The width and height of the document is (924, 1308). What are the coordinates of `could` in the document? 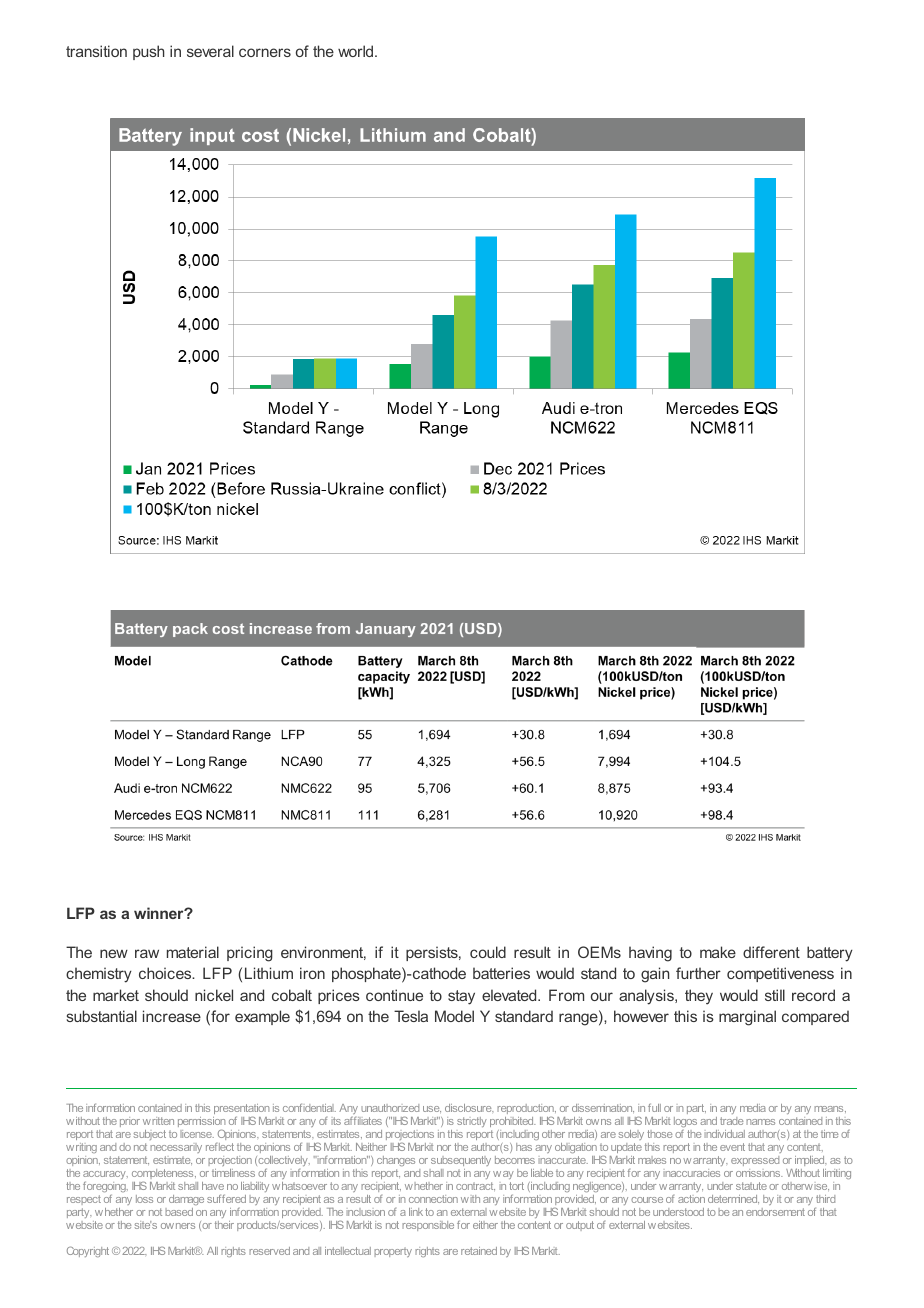 It's located at (488, 952).
